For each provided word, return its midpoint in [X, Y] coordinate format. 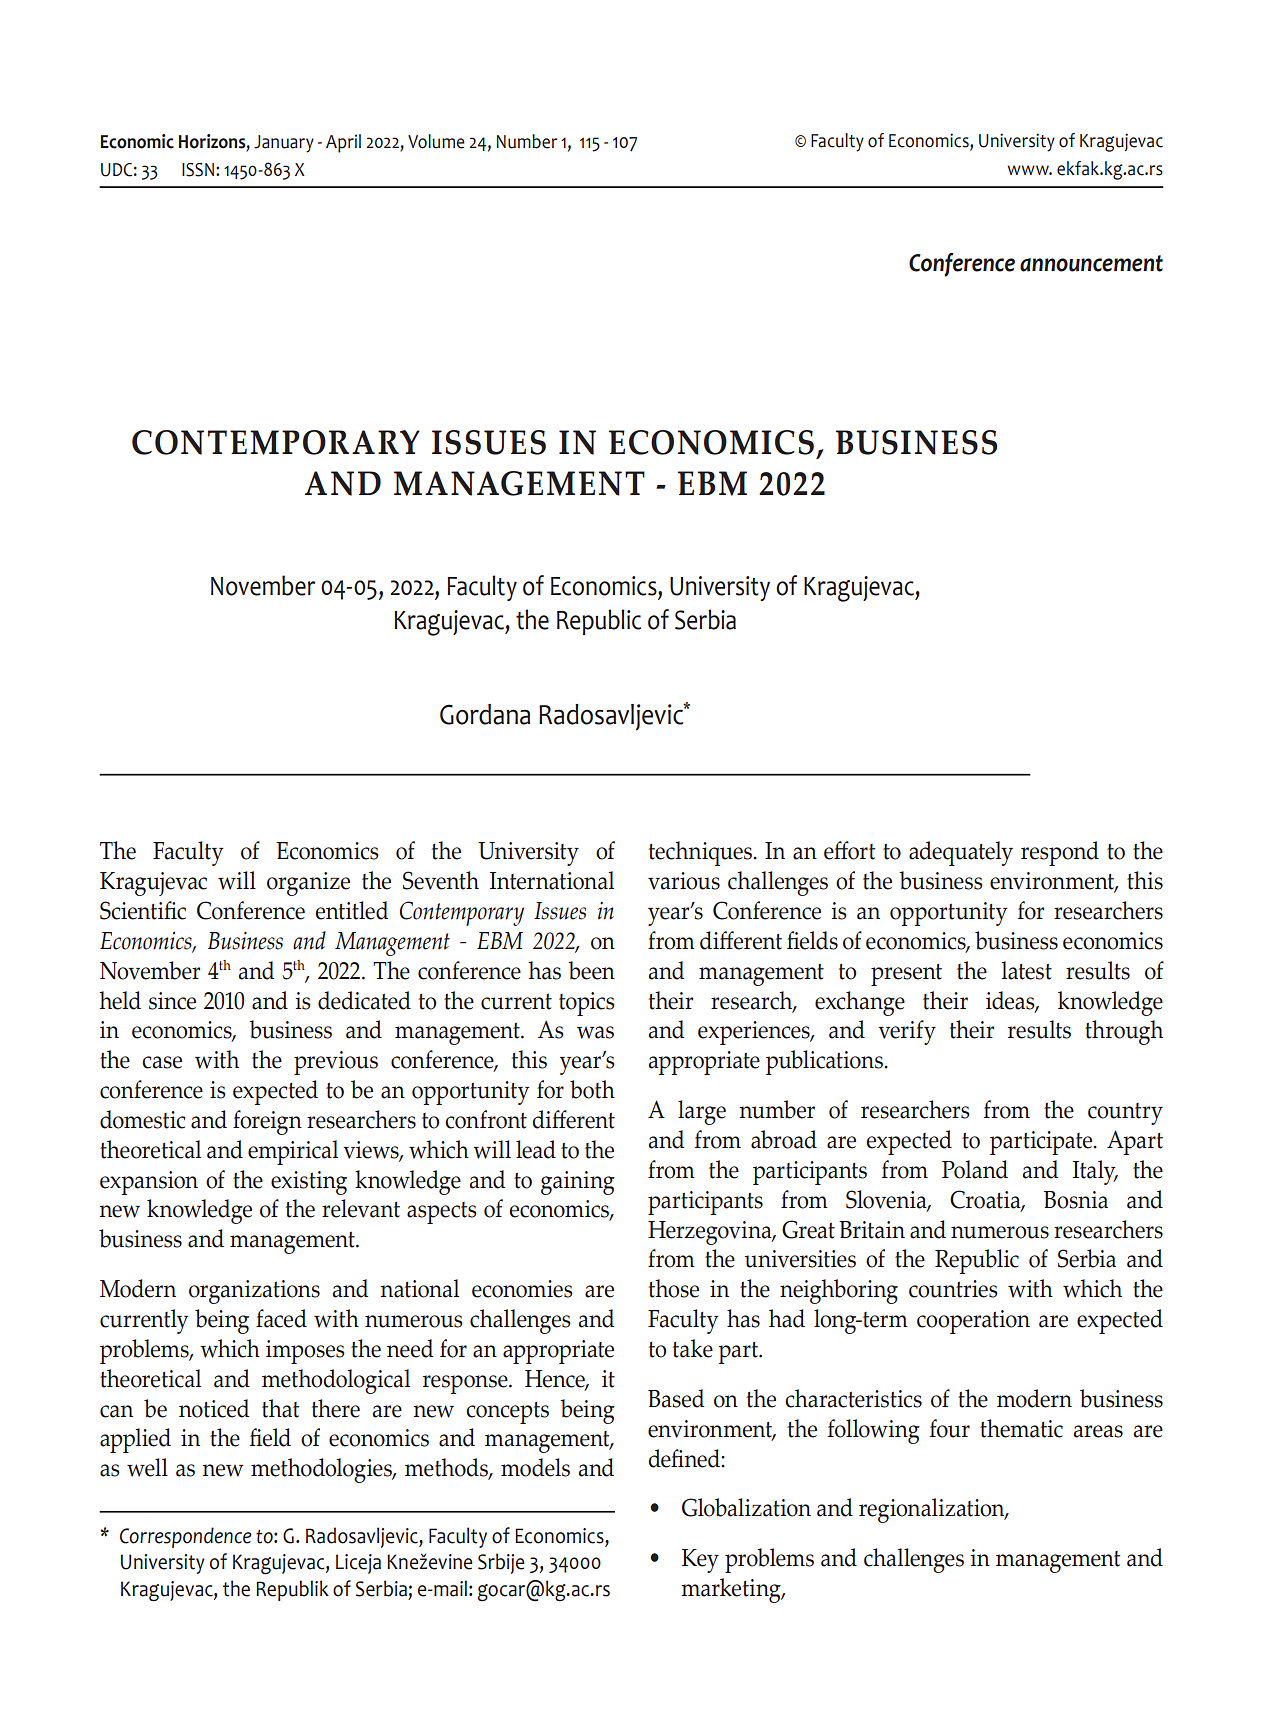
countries [953, 1289]
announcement [1091, 263]
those [673, 1288]
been [591, 970]
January [284, 144]
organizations [254, 1292]
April [343, 143]
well [147, 1467]
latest [1026, 970]
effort [849, 850]
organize [308, 884]
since [172, 1001]
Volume [436, 141]
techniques [701, 853]
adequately [961, 853]
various [684, 881]
